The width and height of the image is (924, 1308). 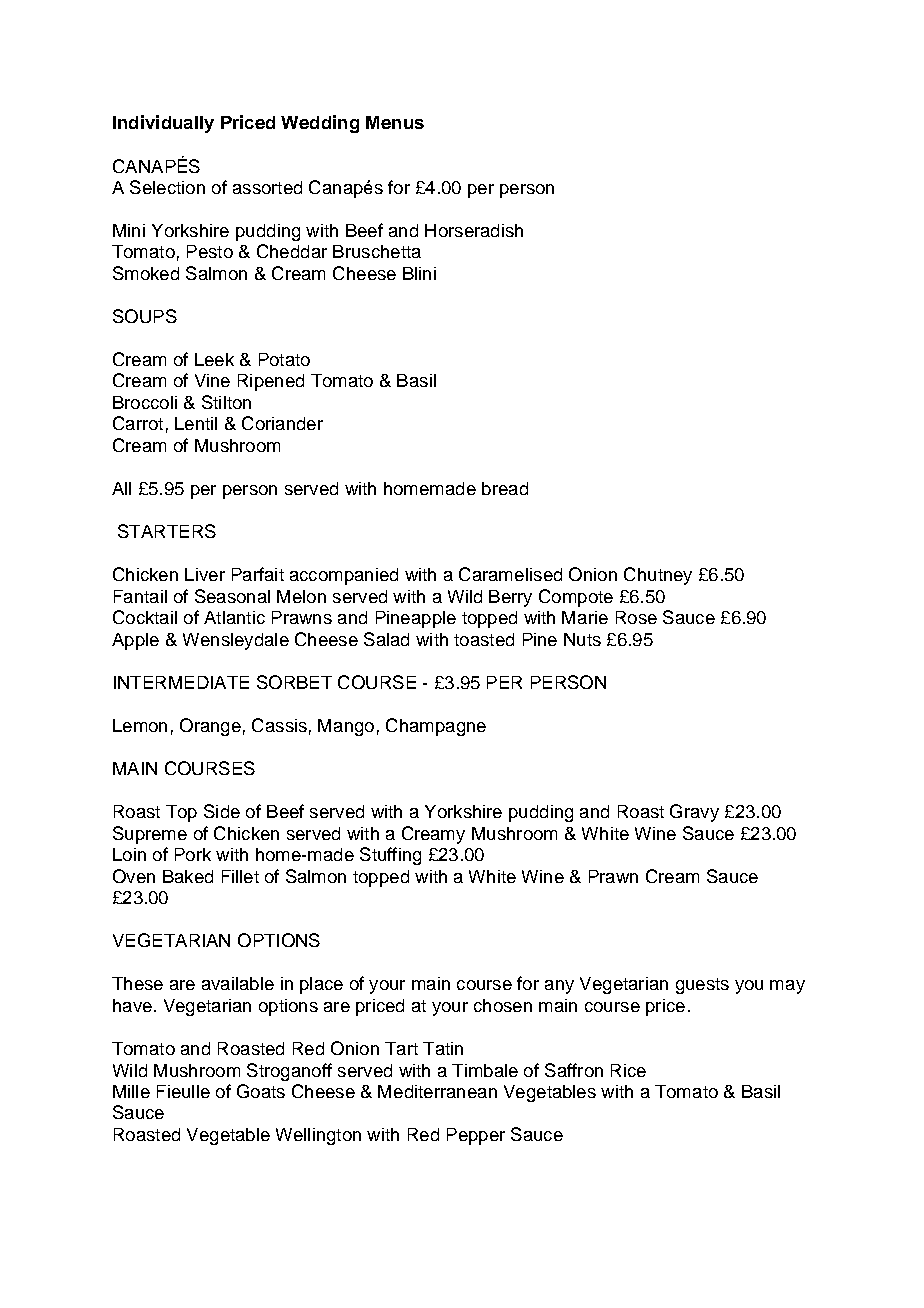 What do you see at coordinates (505, 488) in the image?
I see `bread` at bounding box center [505, 488].
